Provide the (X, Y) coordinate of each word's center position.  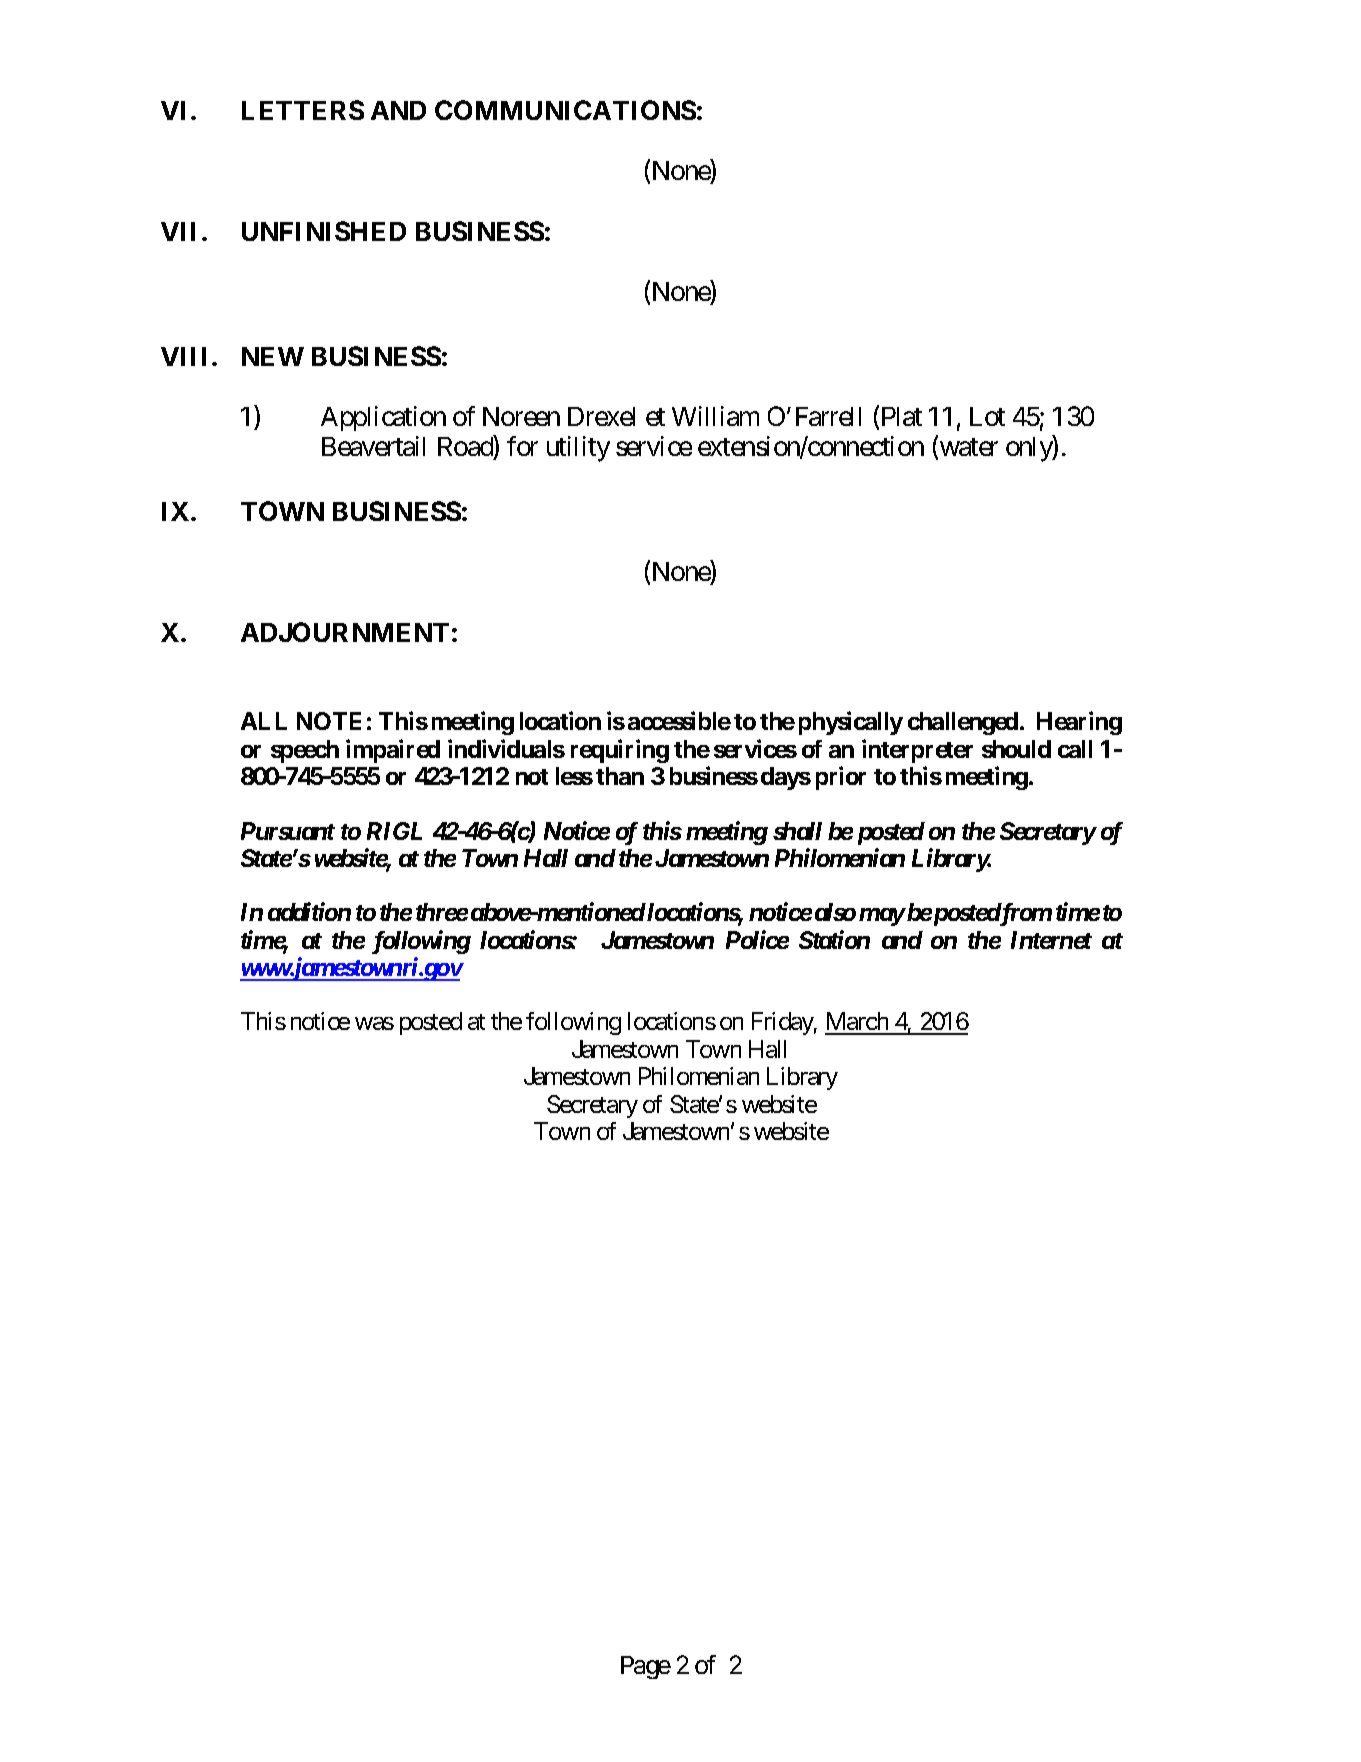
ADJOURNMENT (345, 632)
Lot (987, 416)
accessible (679, 720)
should (1016, 749)
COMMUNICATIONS (565, 110)
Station (834, 939)
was (374, 1023)
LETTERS (303, 110)
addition (309, 911)
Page (646, 1667)
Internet (1051, 940)
